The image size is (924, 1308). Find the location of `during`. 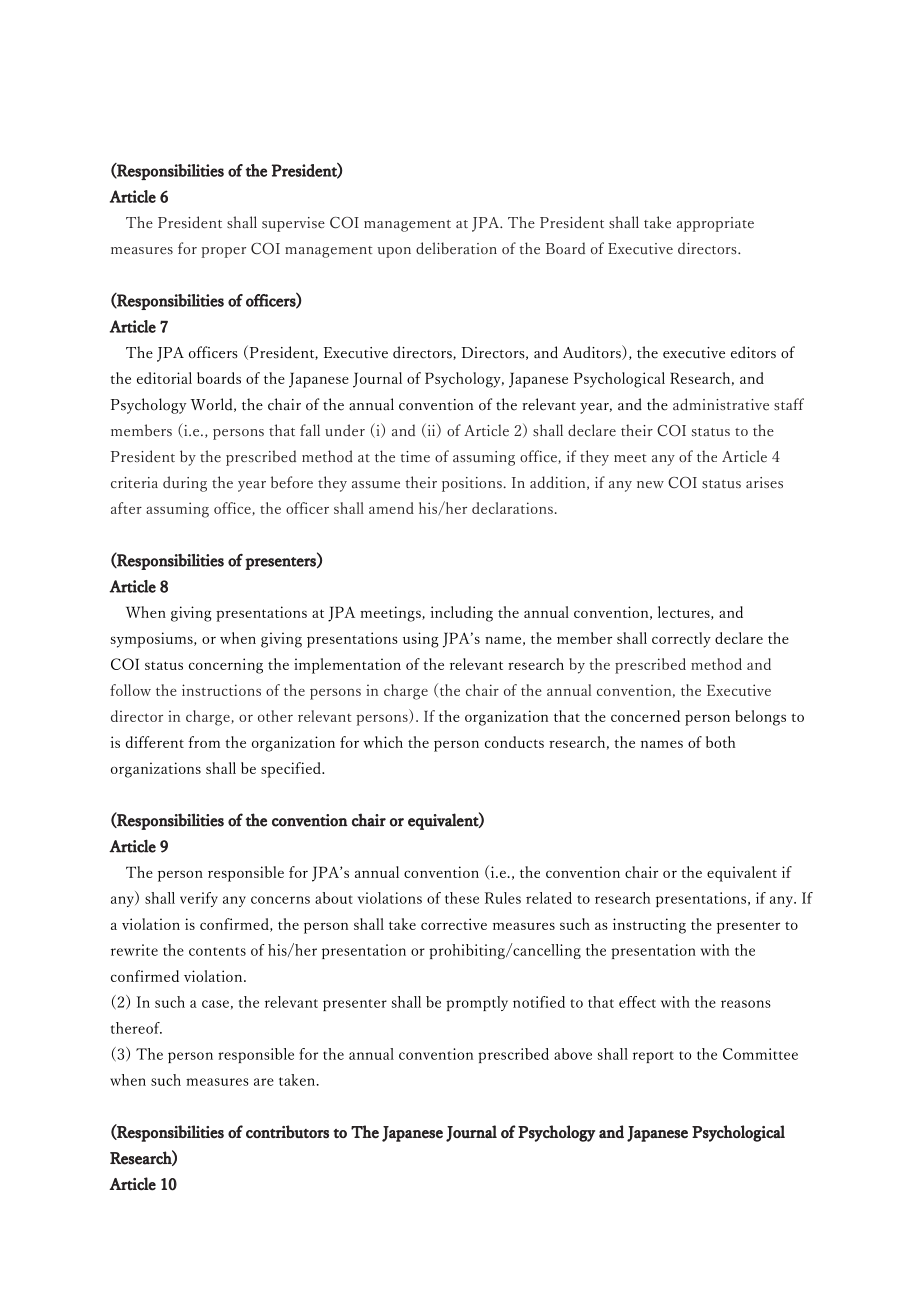

during is located at coordinates (185, 484).
